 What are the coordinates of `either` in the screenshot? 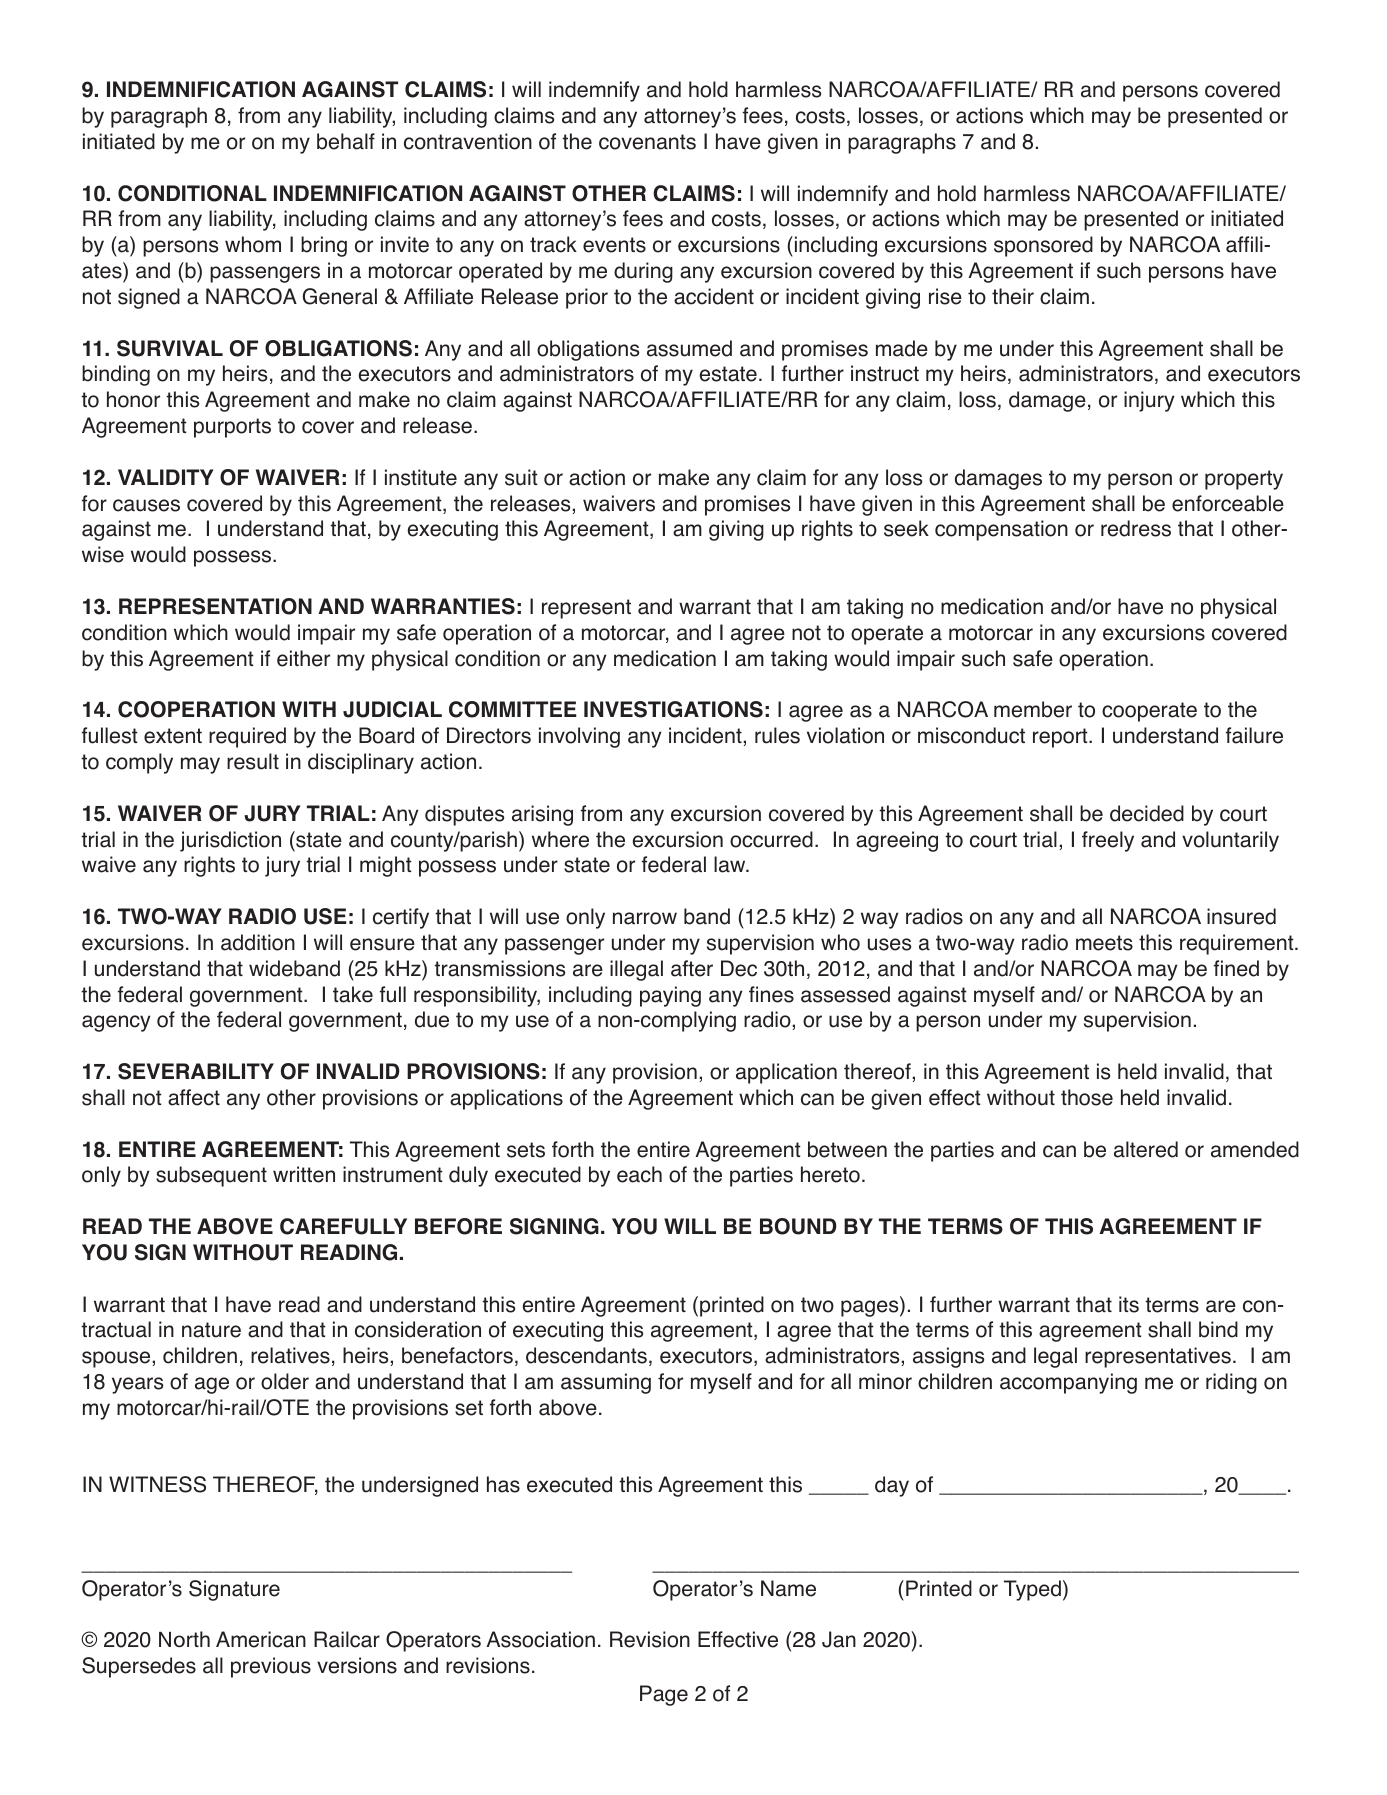 It's located at (303, 658).
